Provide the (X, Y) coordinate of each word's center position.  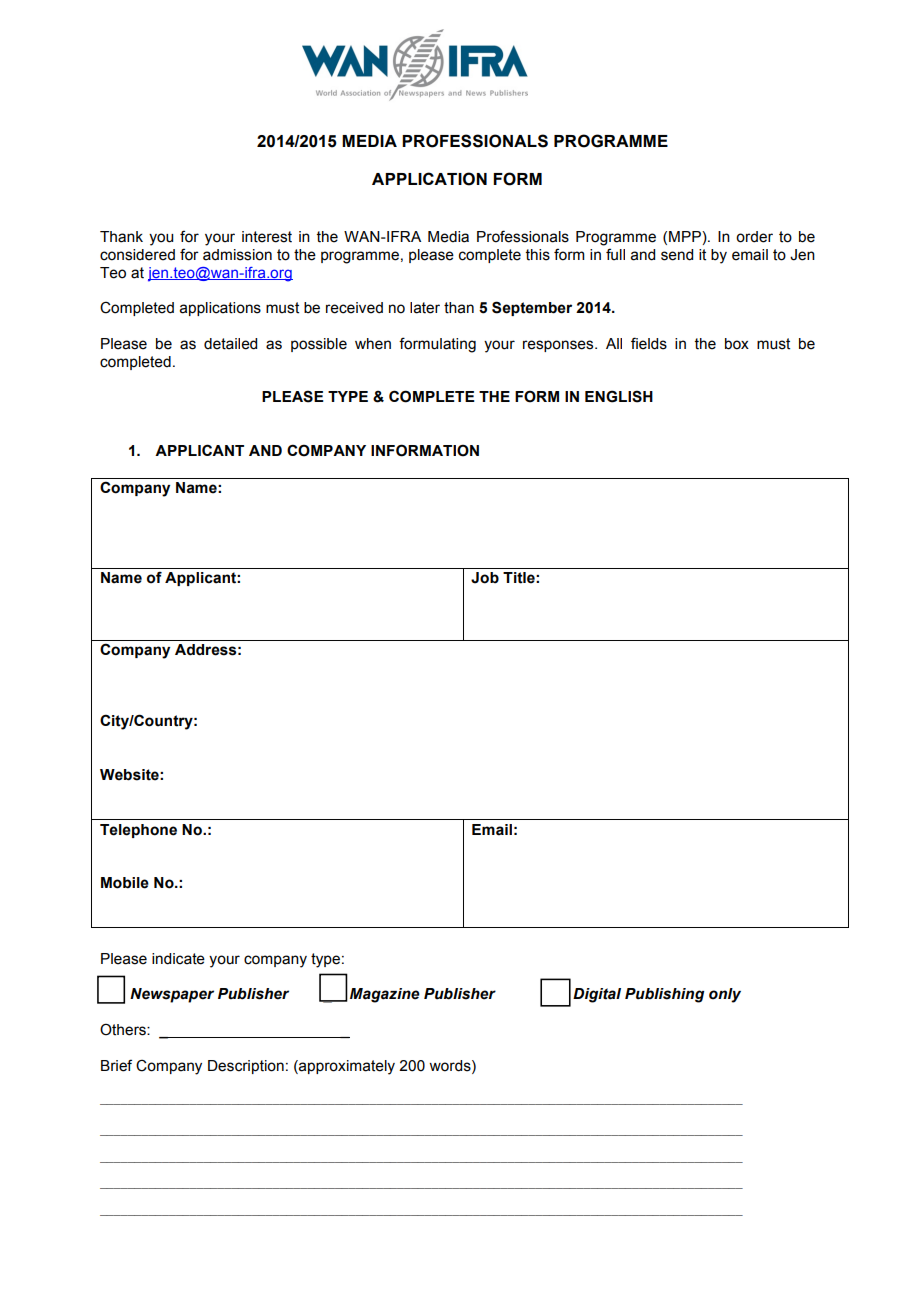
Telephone (138, 831)
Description (246, 1067)
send (677, 255)
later (425, 308)
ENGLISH (619, 396)
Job (485, 578)
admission (237, 255)
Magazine (385, 995)
